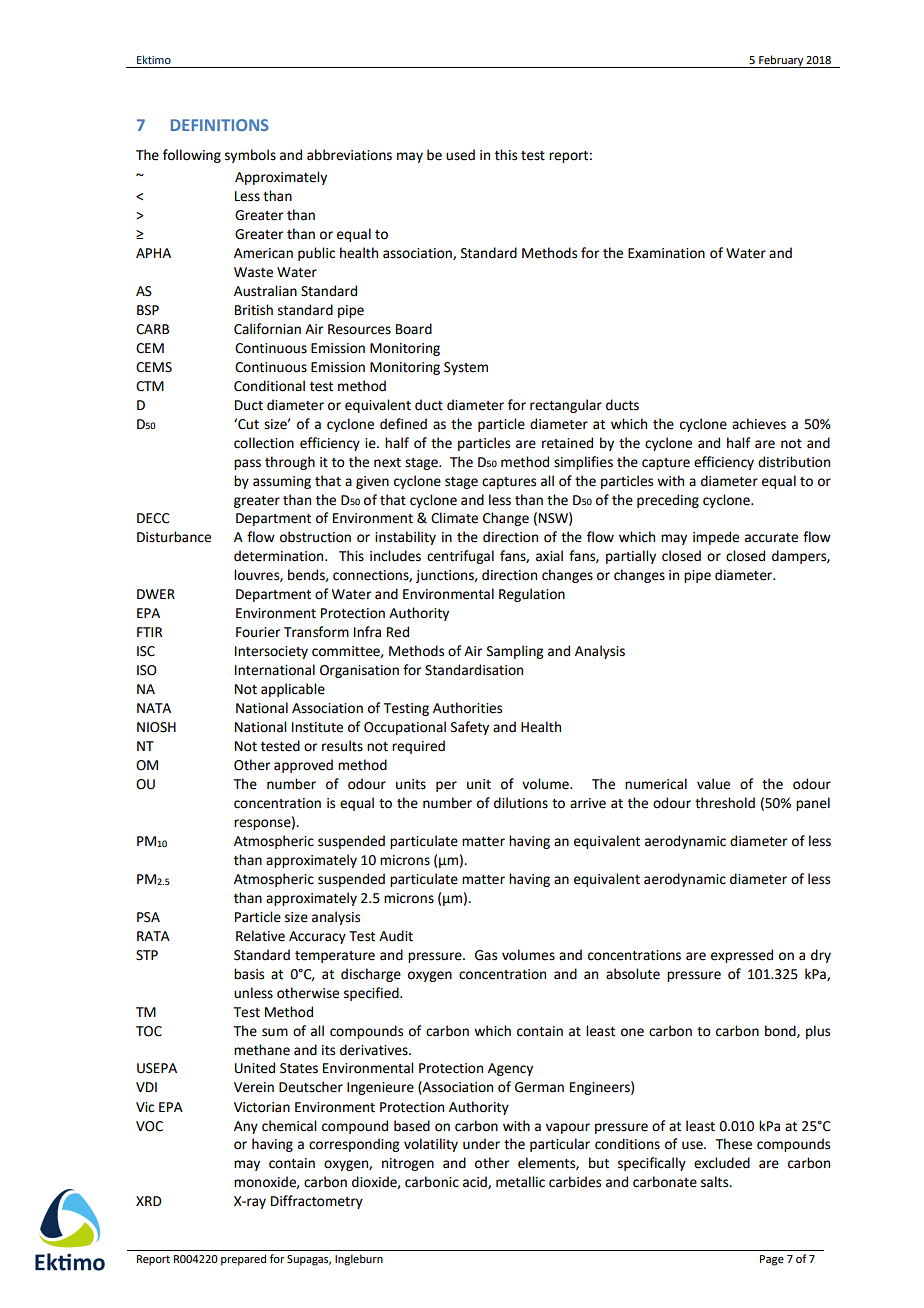 This document has height=1308, width=924. Describe the element at coordinates (781, 61) in the document. I see `February` at that location.
